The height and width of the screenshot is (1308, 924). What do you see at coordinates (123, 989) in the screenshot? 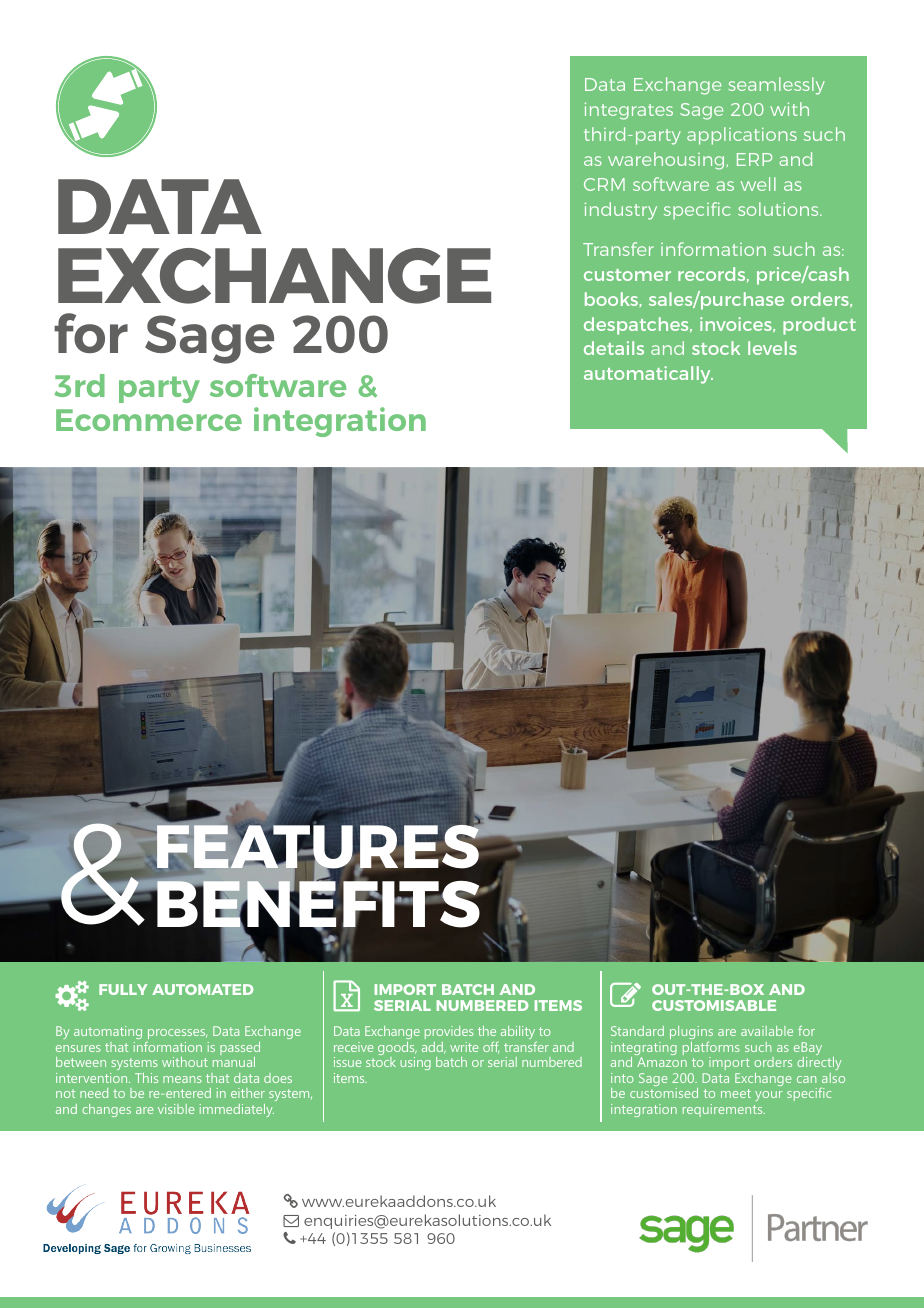
I see `FULLY` at bounding box center [123, 989].
